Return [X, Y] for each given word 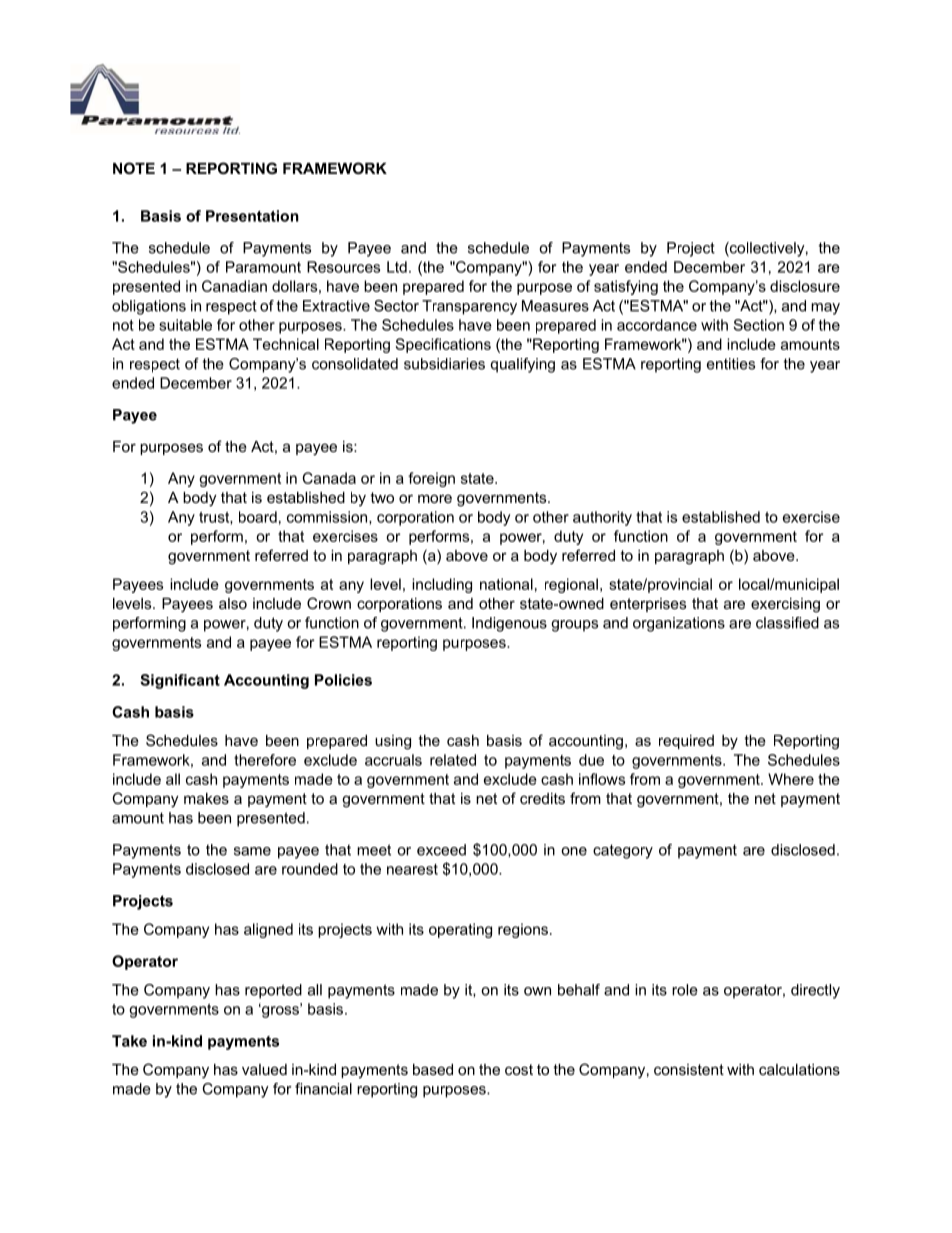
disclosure [805, 286]
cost [519, 1069]
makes [206, 798]
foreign [431, 479]
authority [602, 518]
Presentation [252, 216]
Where [791, 779]
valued [264, 1069]
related [453, 760]
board [258, 517]
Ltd [397, 267]
